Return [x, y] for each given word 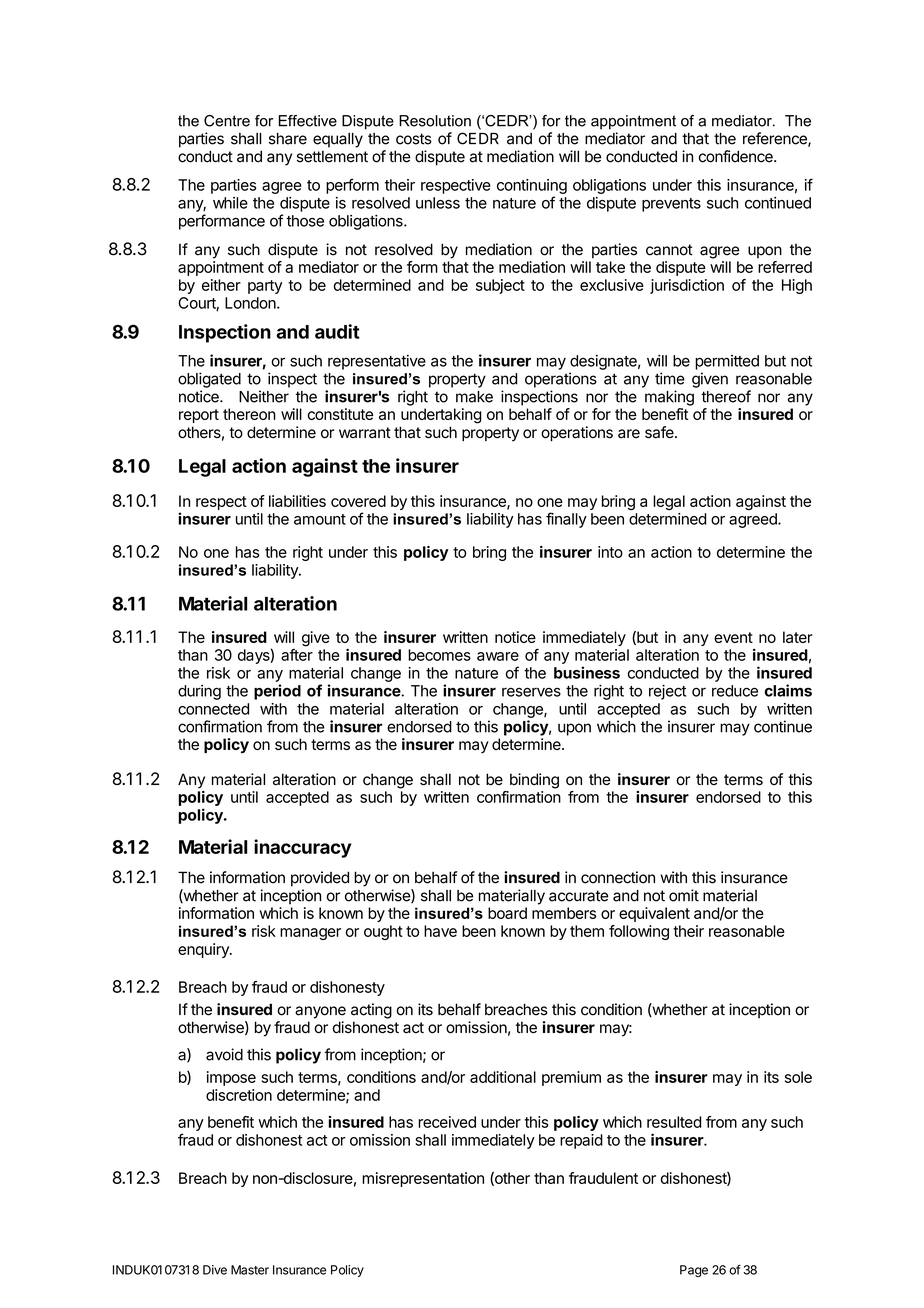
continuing [532, 186]
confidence [737, 156]
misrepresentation [423, 1179]
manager [310, 934]
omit [684, 895]
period [277, 692]
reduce [735, 691]
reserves [531, 692]
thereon [249, 414]
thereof [726, 396]
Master [250, 1270]
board [507, 913]
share [288, 139]
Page [694, 1271]
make [474, 397]
